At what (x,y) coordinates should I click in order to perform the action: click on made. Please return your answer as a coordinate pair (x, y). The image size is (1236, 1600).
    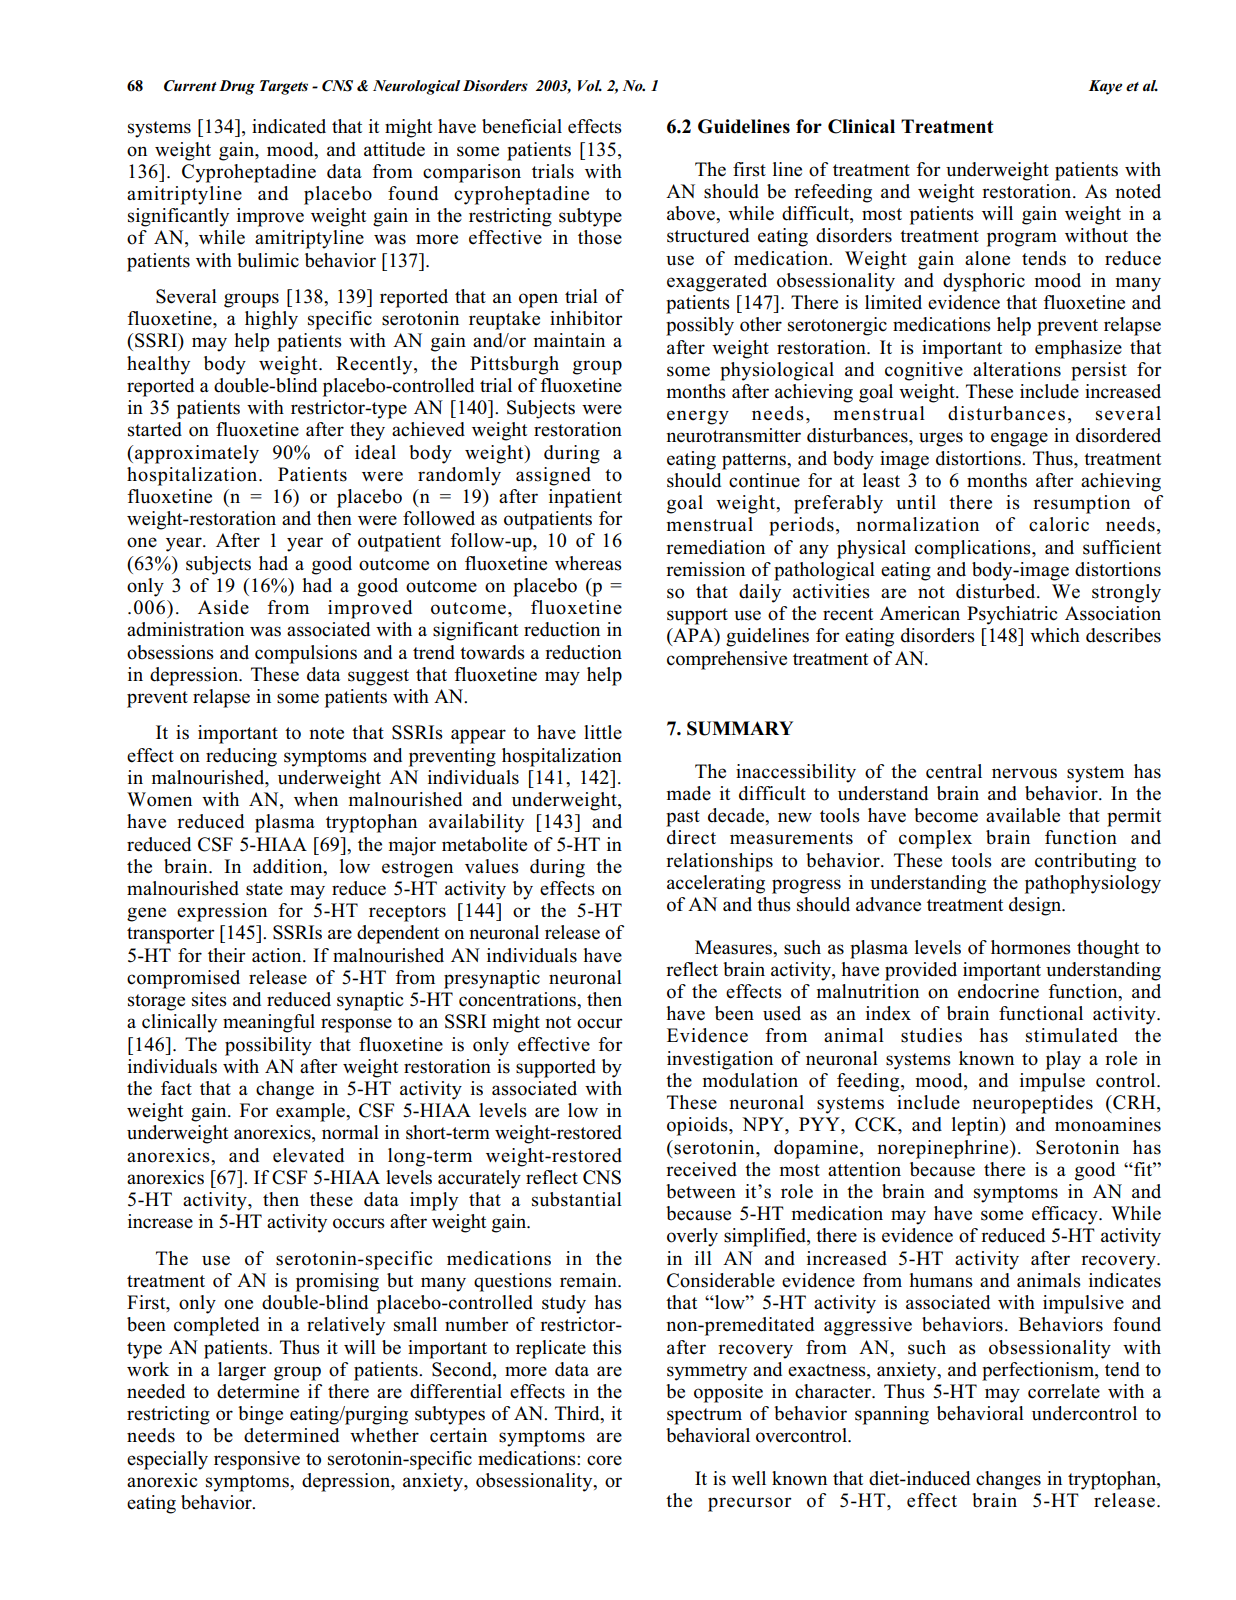
    Looking at the image, I should click on (689, 793).
